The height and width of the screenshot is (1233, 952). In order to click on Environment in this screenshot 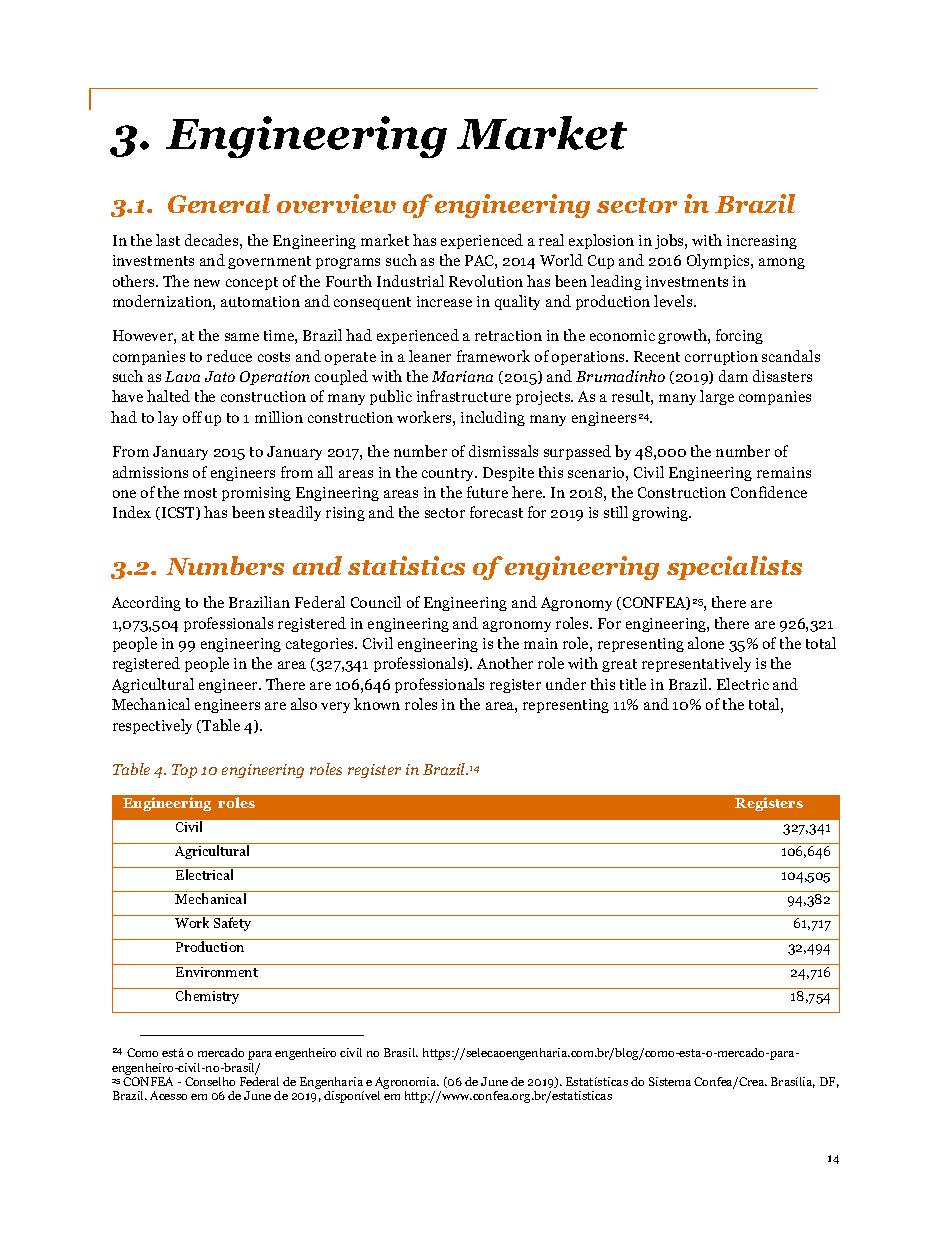, I will do `click(217, 970)`.
